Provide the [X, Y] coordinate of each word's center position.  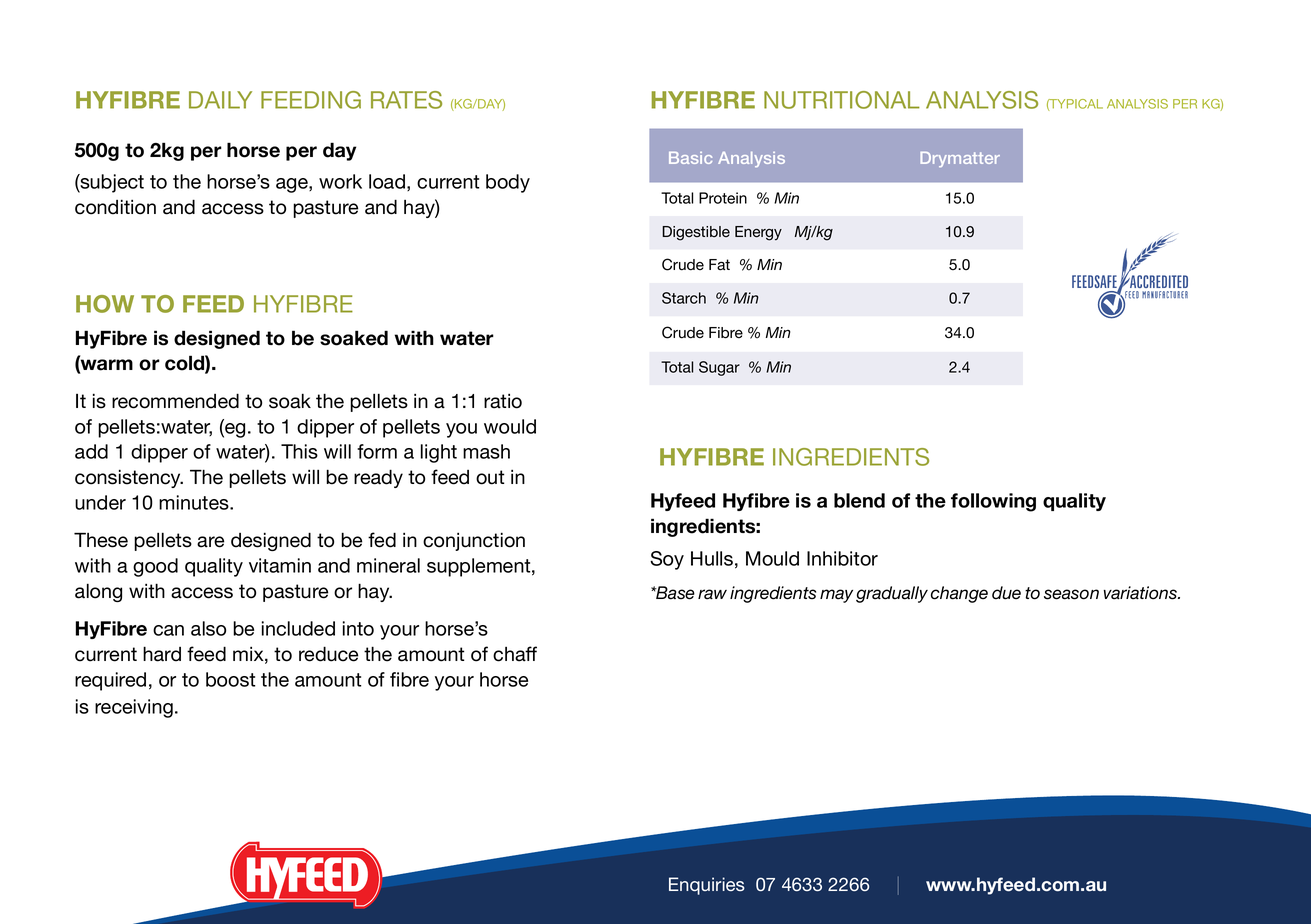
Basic [690, 158]
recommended [175, 401]
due [1006, 593]
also [208, 628]
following [993, 502]
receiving [134, 708]
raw [712, 594]
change [959, 594]
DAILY [220, 100]
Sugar [719, 368]
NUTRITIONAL [842, 100]
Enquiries [707, 886]
